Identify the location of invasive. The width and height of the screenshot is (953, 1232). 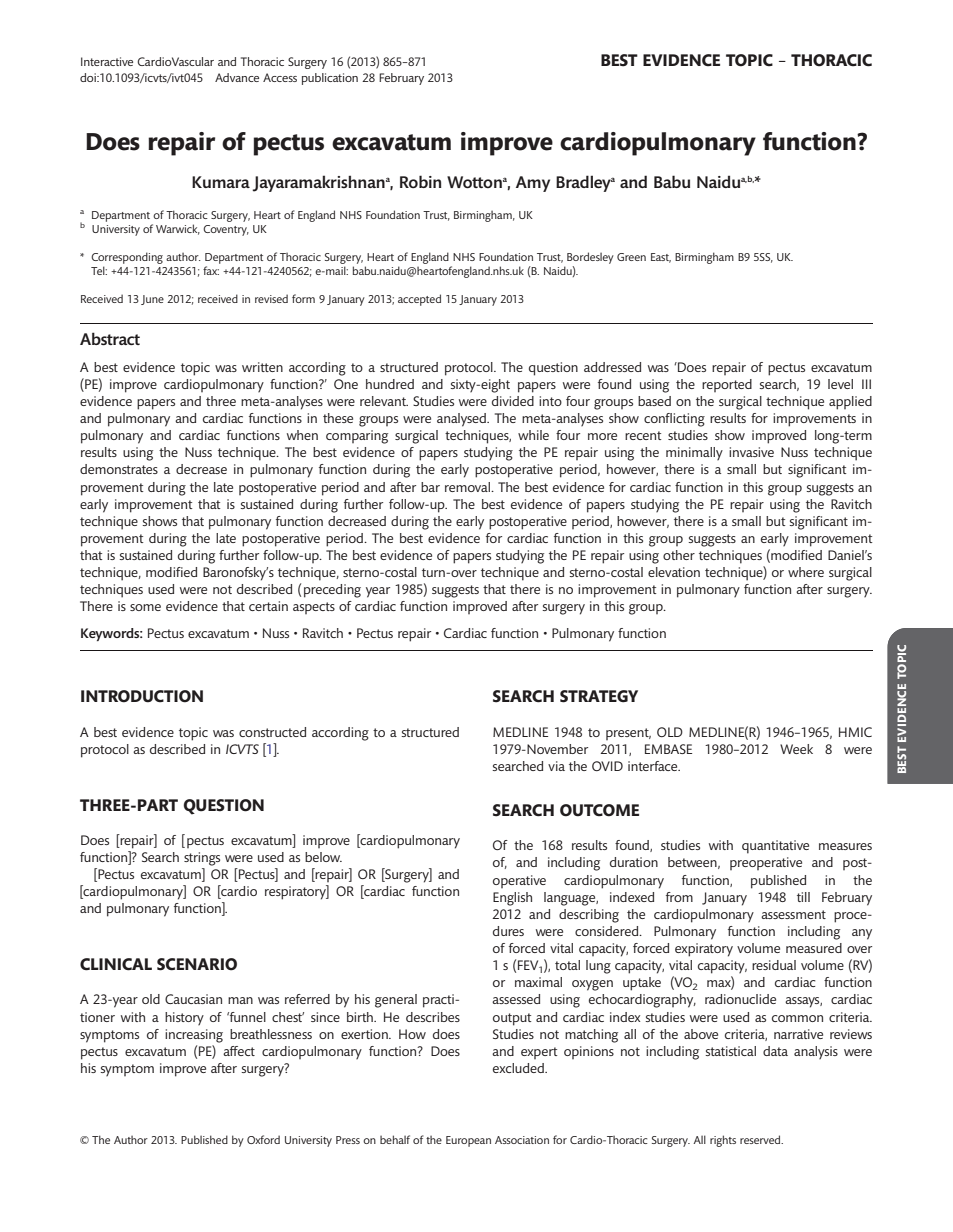
(751, 452).
